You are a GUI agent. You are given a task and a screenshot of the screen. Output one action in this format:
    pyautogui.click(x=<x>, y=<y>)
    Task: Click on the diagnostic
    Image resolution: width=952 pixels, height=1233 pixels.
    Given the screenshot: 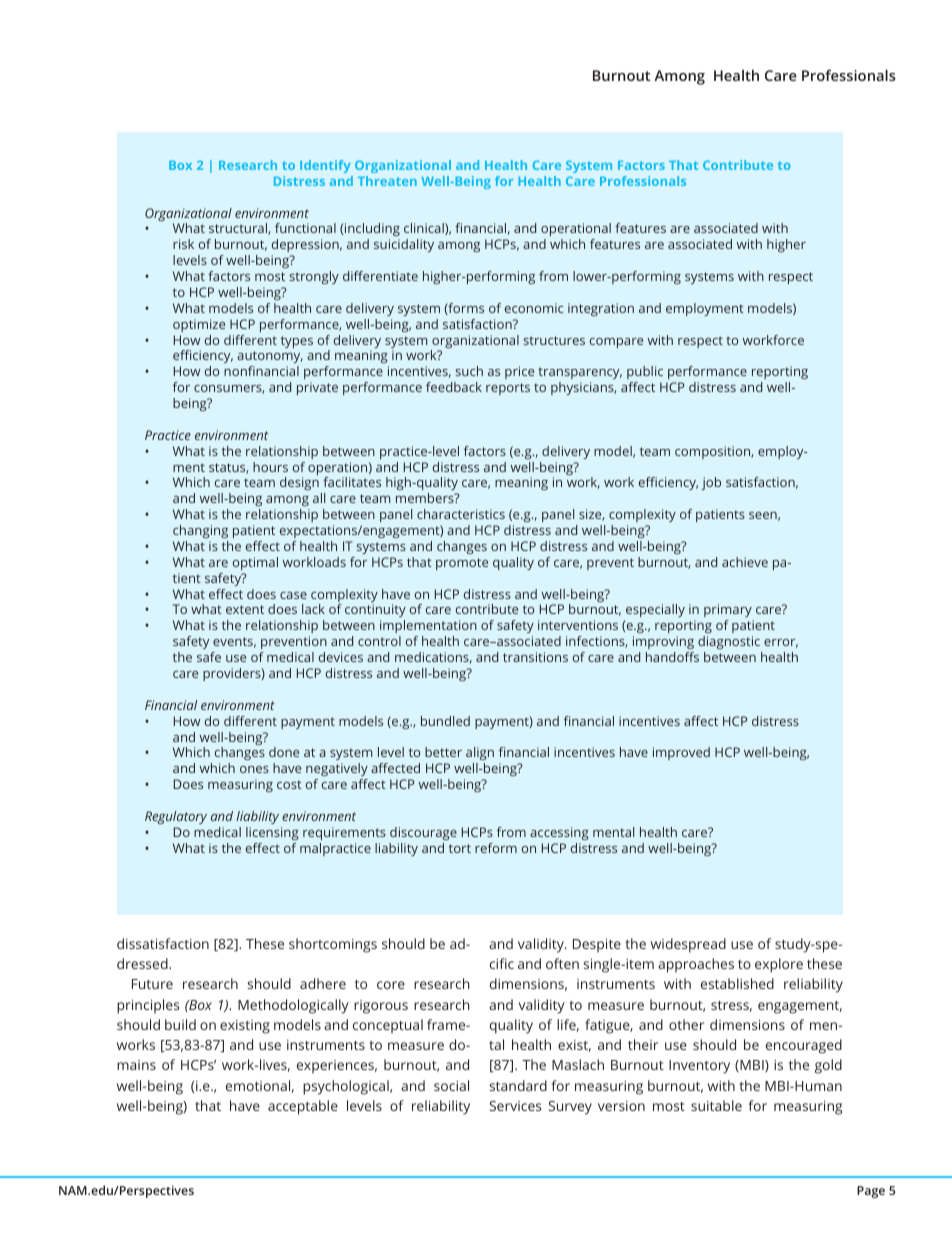 What is the action you would take?
    pyautogui.click(x=729, y=642)
